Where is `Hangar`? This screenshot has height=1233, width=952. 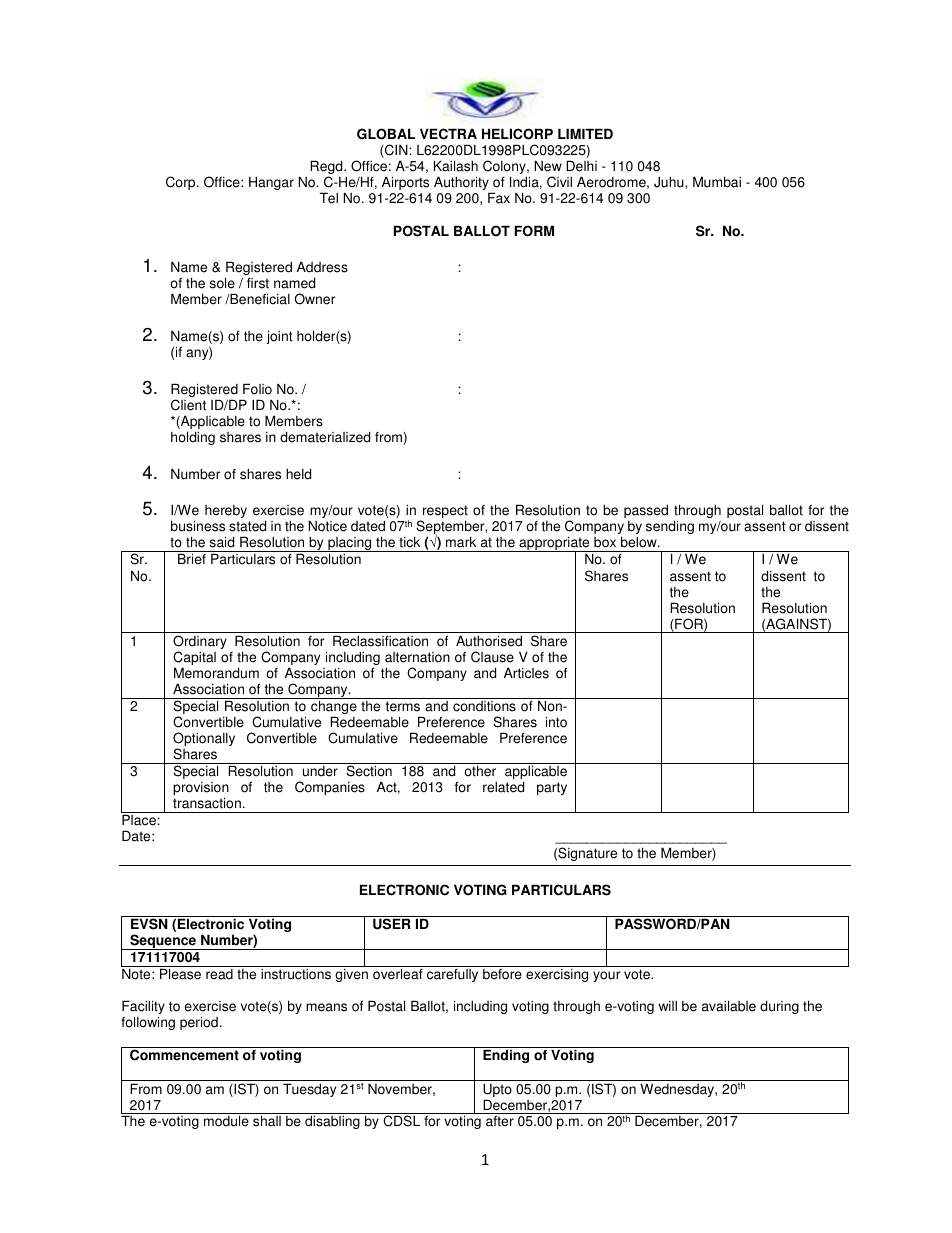
Hangar is located at coordinates (271, 183).
